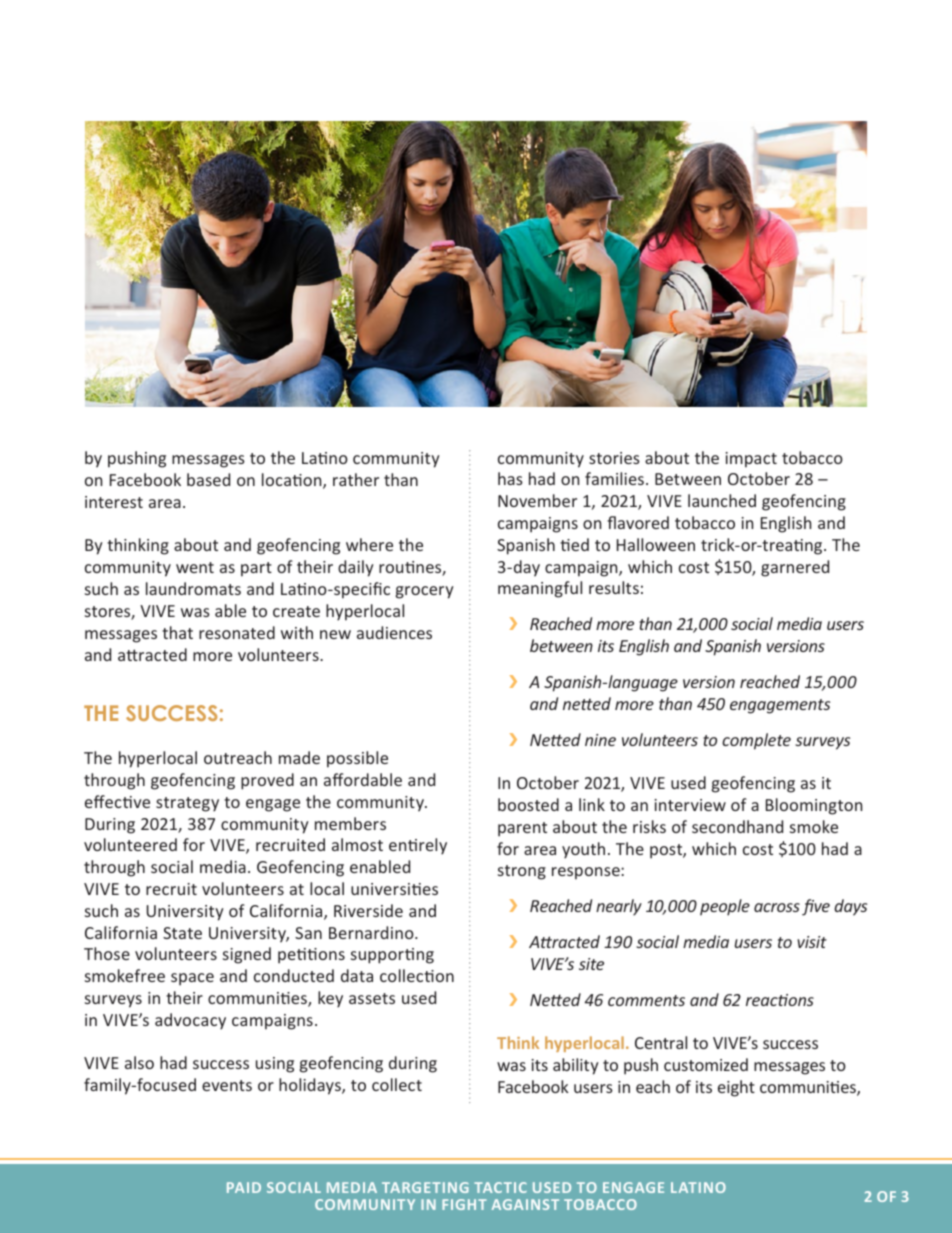  What do you see at coordinates (187, 804) in the screenshot?
I see `strategy` at bounding box center [187, 804].
